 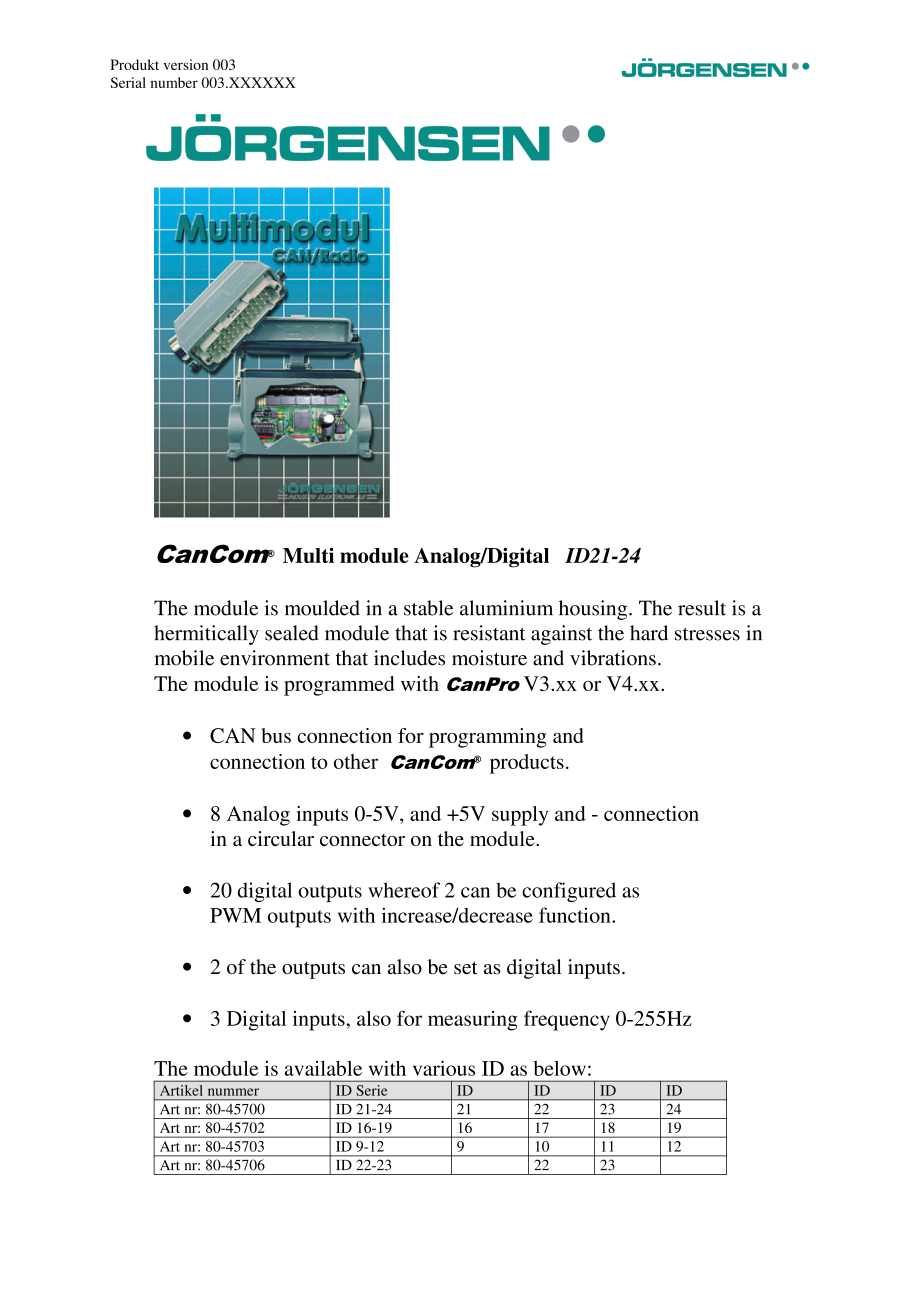 What do you see at coordinates (128, 82) in the page?
I see `Serial` at bounding box center [128, 82].
